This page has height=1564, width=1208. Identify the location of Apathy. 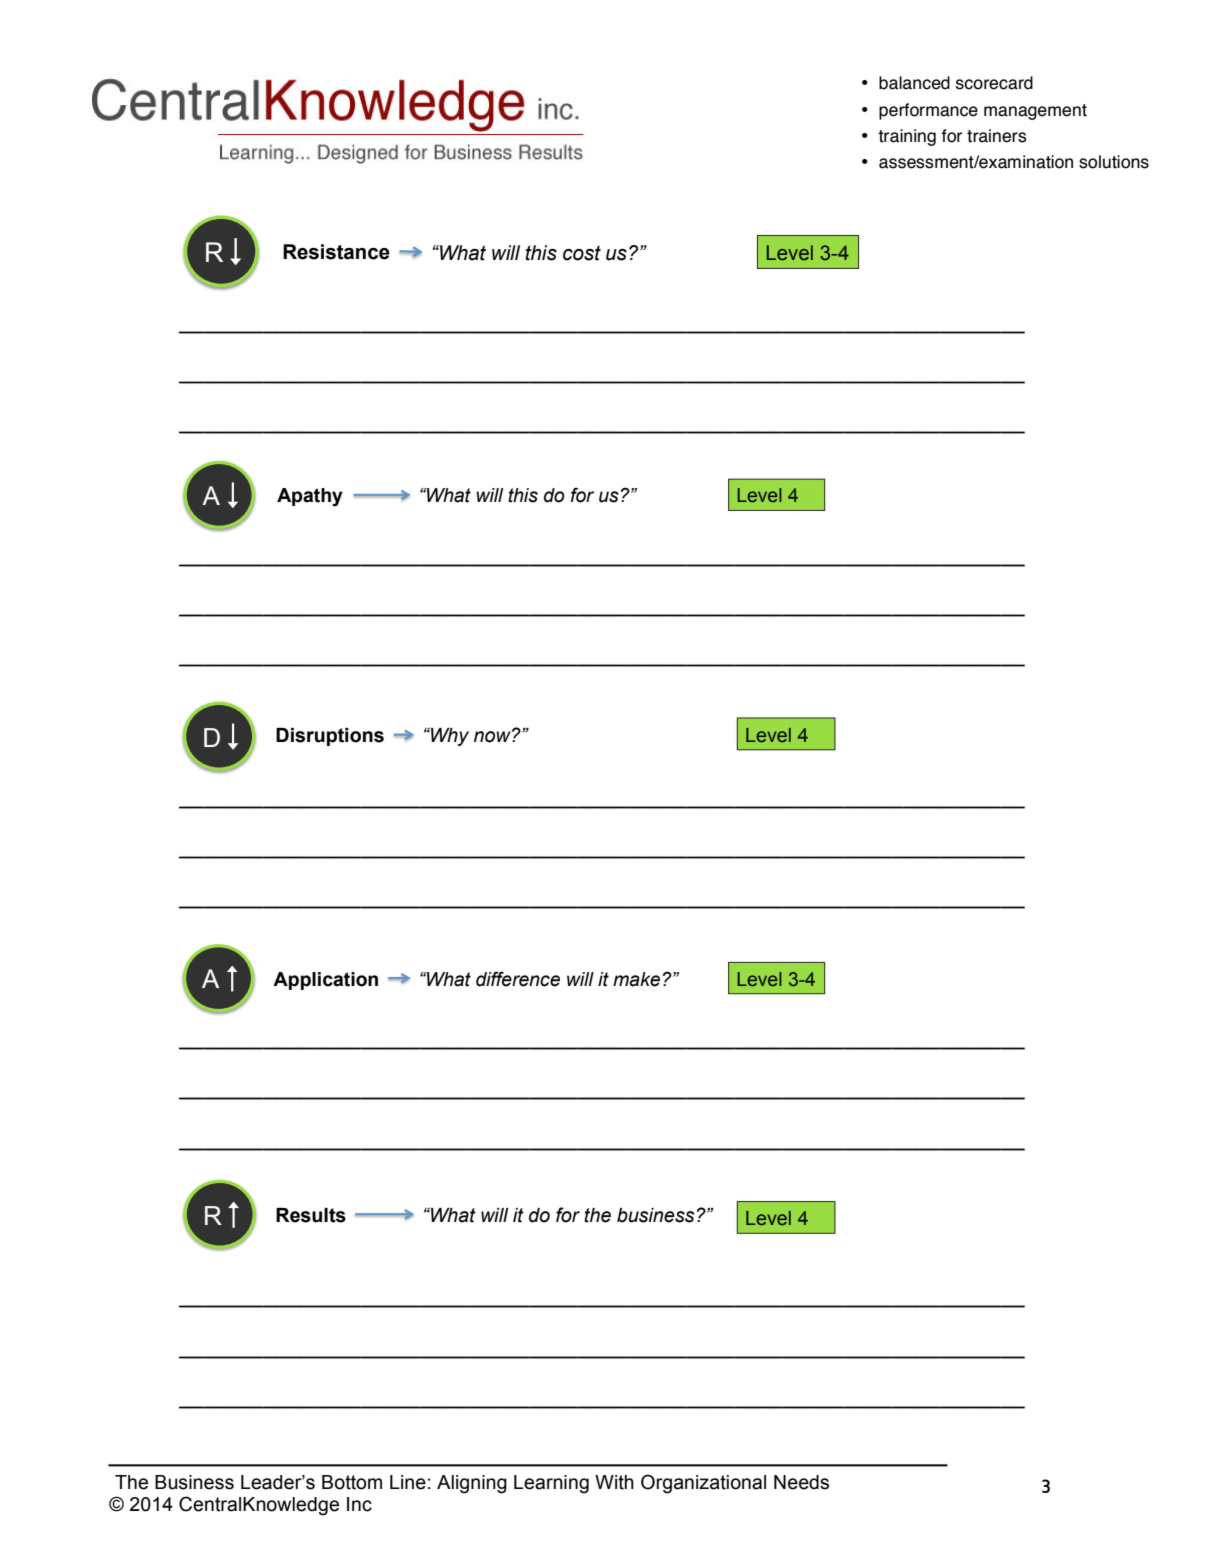
(310, 497).
